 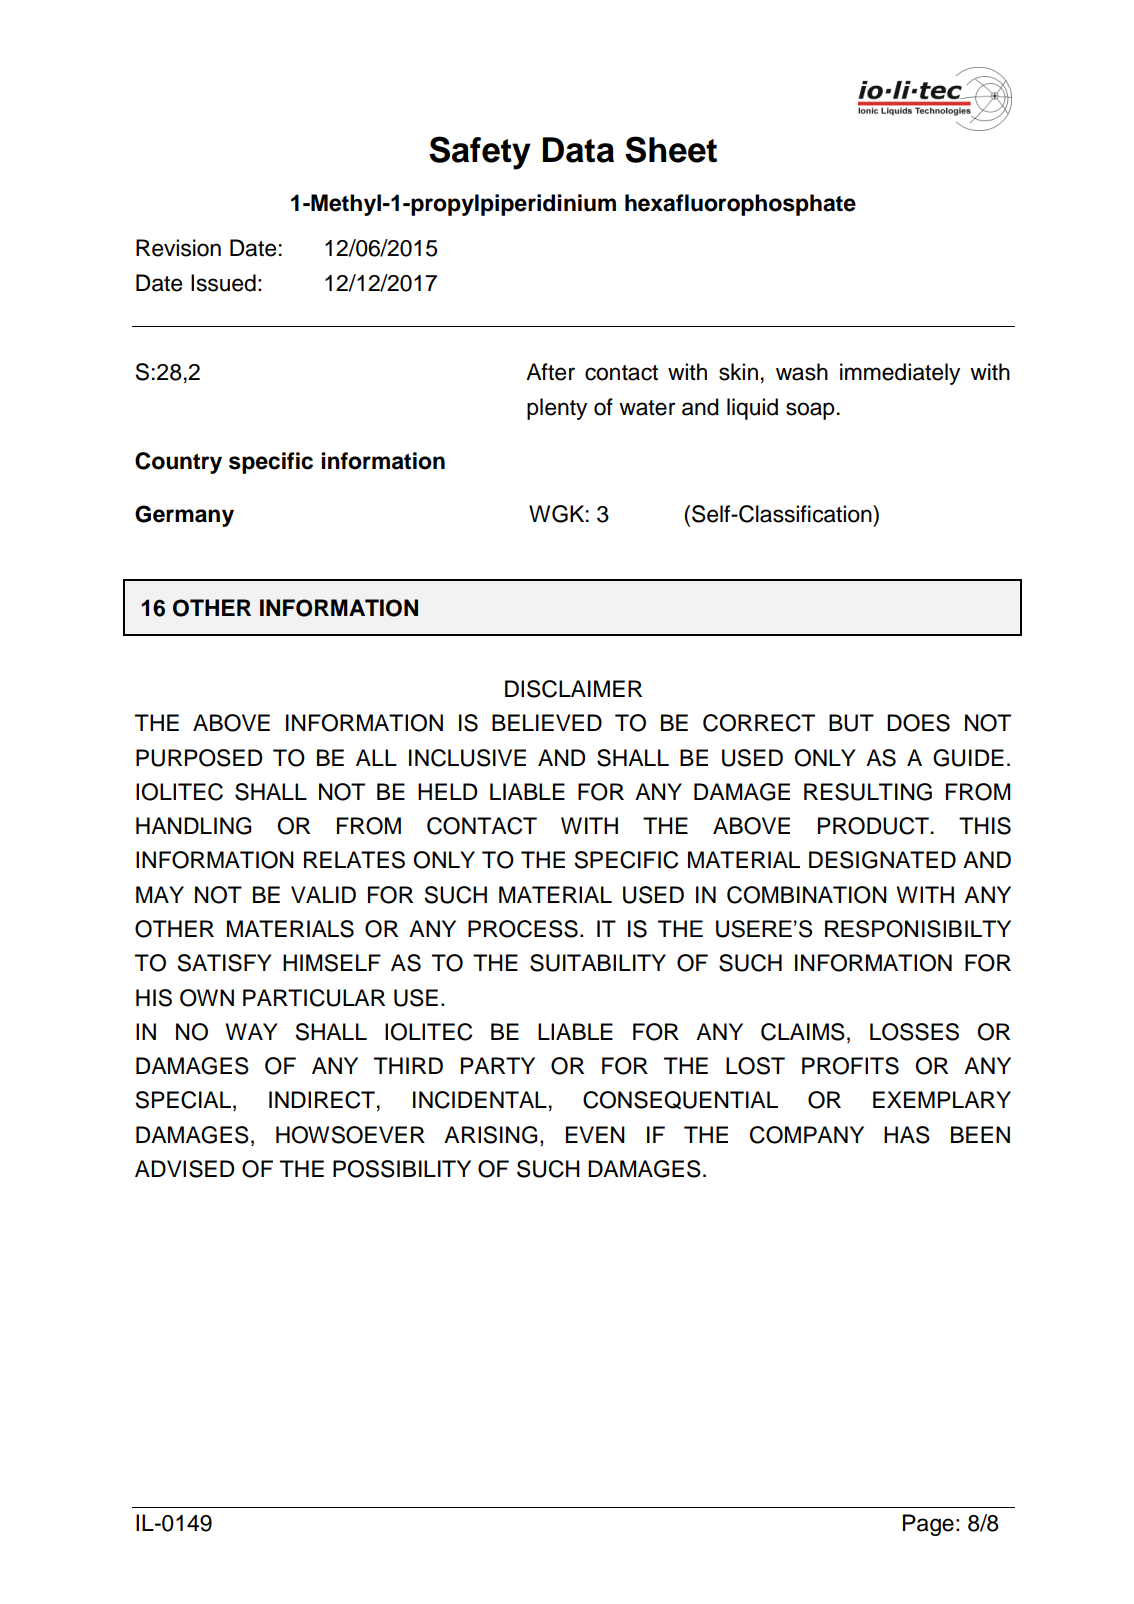 What do you see at coordinates (184, 1169) in the screenshot?
I see `ADVISED` at bounding box center [184, 1169].
